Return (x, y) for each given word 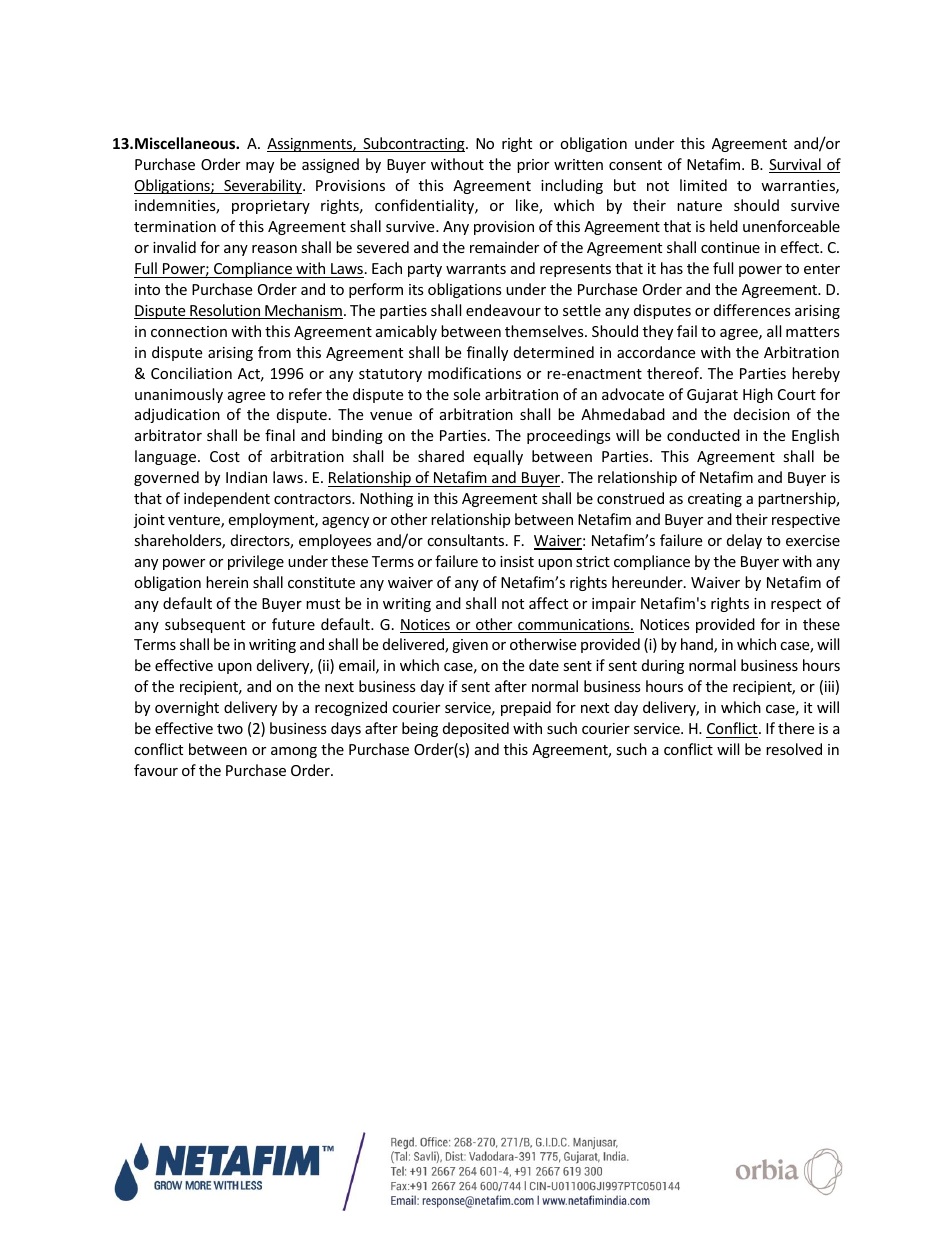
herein (227, 582)
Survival (796, 165)
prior (533, 166)
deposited (476, 729)
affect (548, 603)
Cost (225, 456)
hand (698, 645)
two (230, 729)
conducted (703, 435)
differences (752, 310)
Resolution (225, 311)
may (260, 167)
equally (498, 457)
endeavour (503, 310)
